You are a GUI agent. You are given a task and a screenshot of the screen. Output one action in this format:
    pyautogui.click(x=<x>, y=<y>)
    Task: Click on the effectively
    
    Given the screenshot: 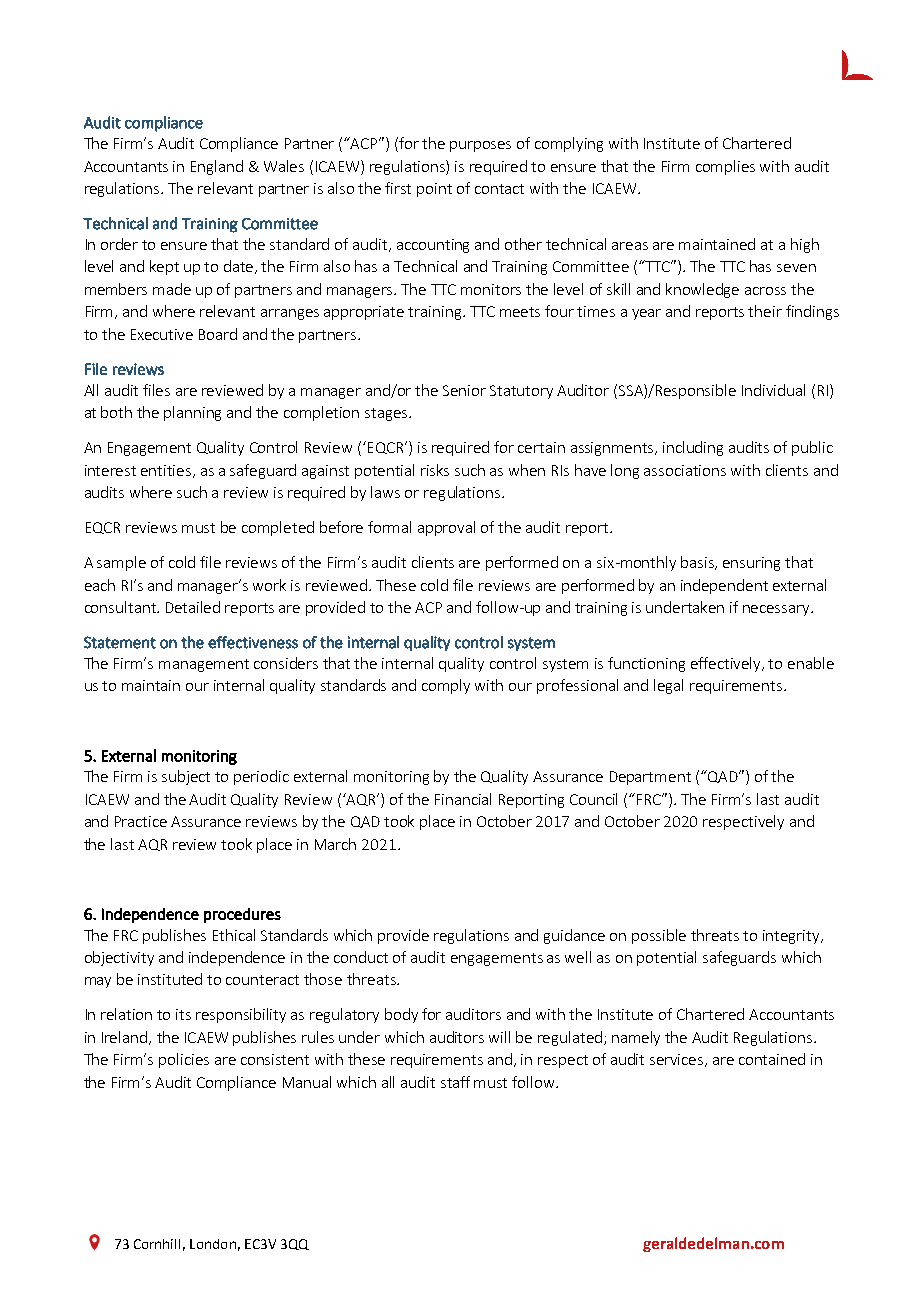 What is the action you would take?
    pyautogui.click(x=727, y=664)
